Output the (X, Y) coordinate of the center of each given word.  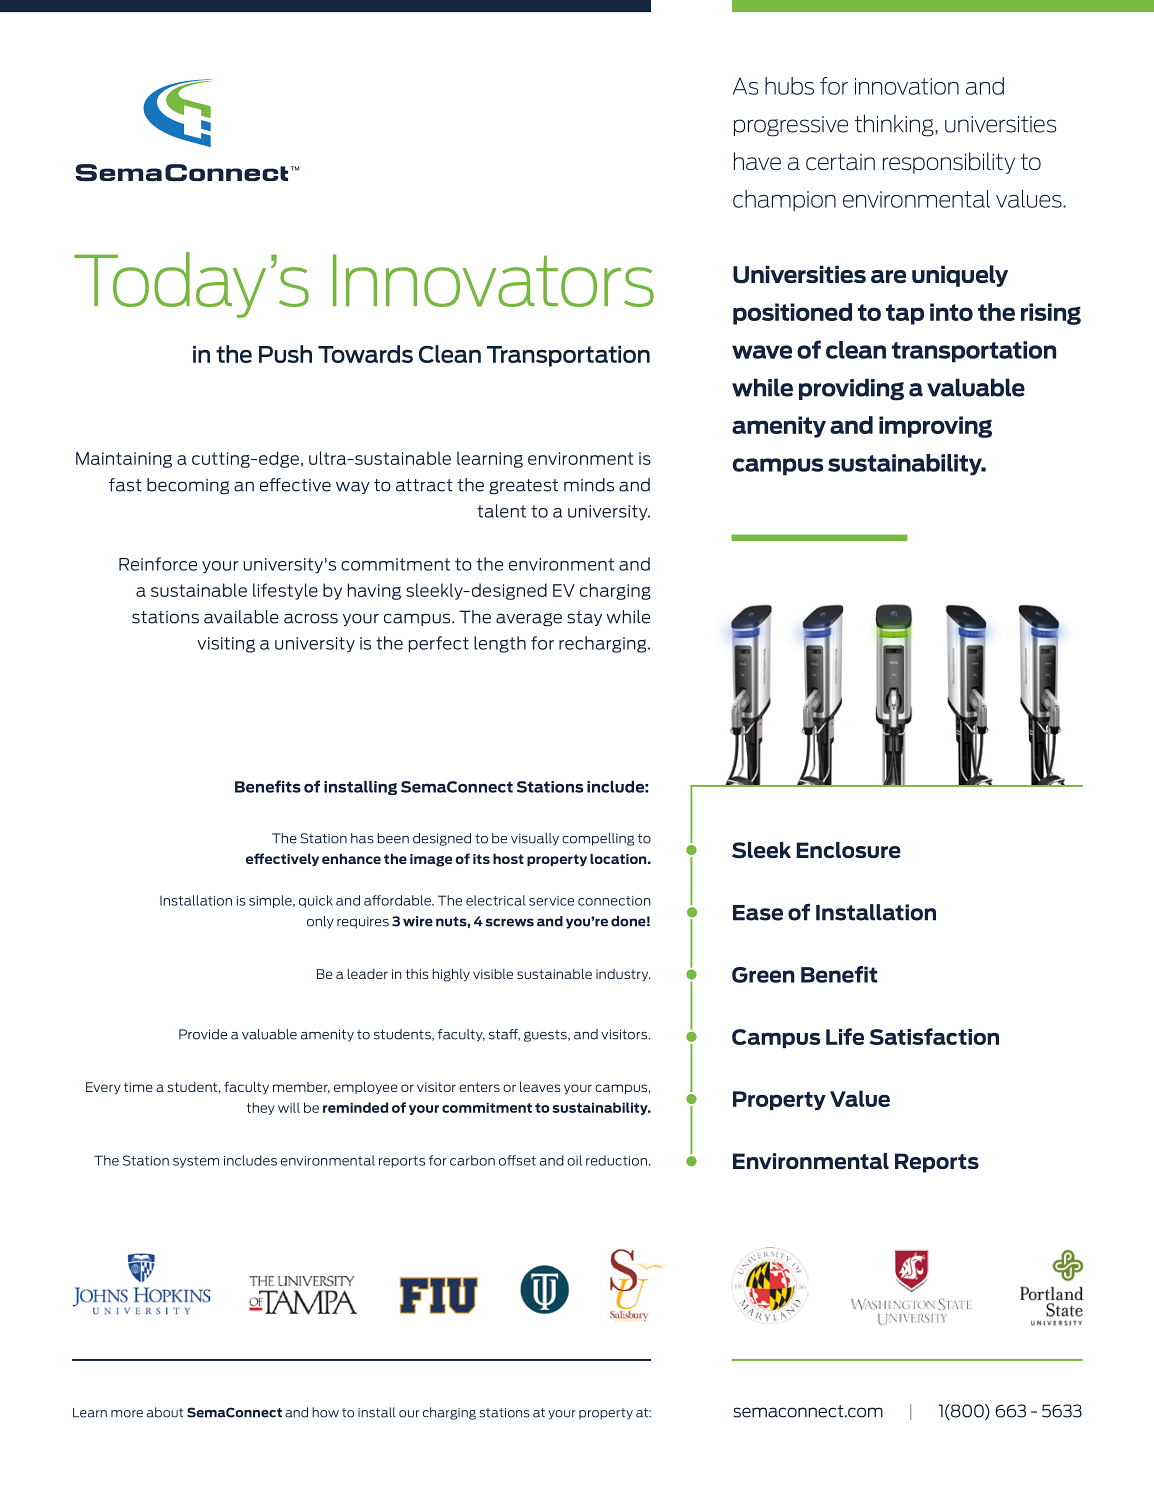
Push (285, 354)
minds (589, 485)
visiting (226, 645)
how (325, 1412)
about (165, 1412)
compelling (598, 839)
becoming (188, 486)
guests (546, 1036)
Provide (203, 1034)
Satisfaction (934, 1036)
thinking (895, 125)
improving (935, 427)
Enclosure (849, 850)
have (757, 161)
